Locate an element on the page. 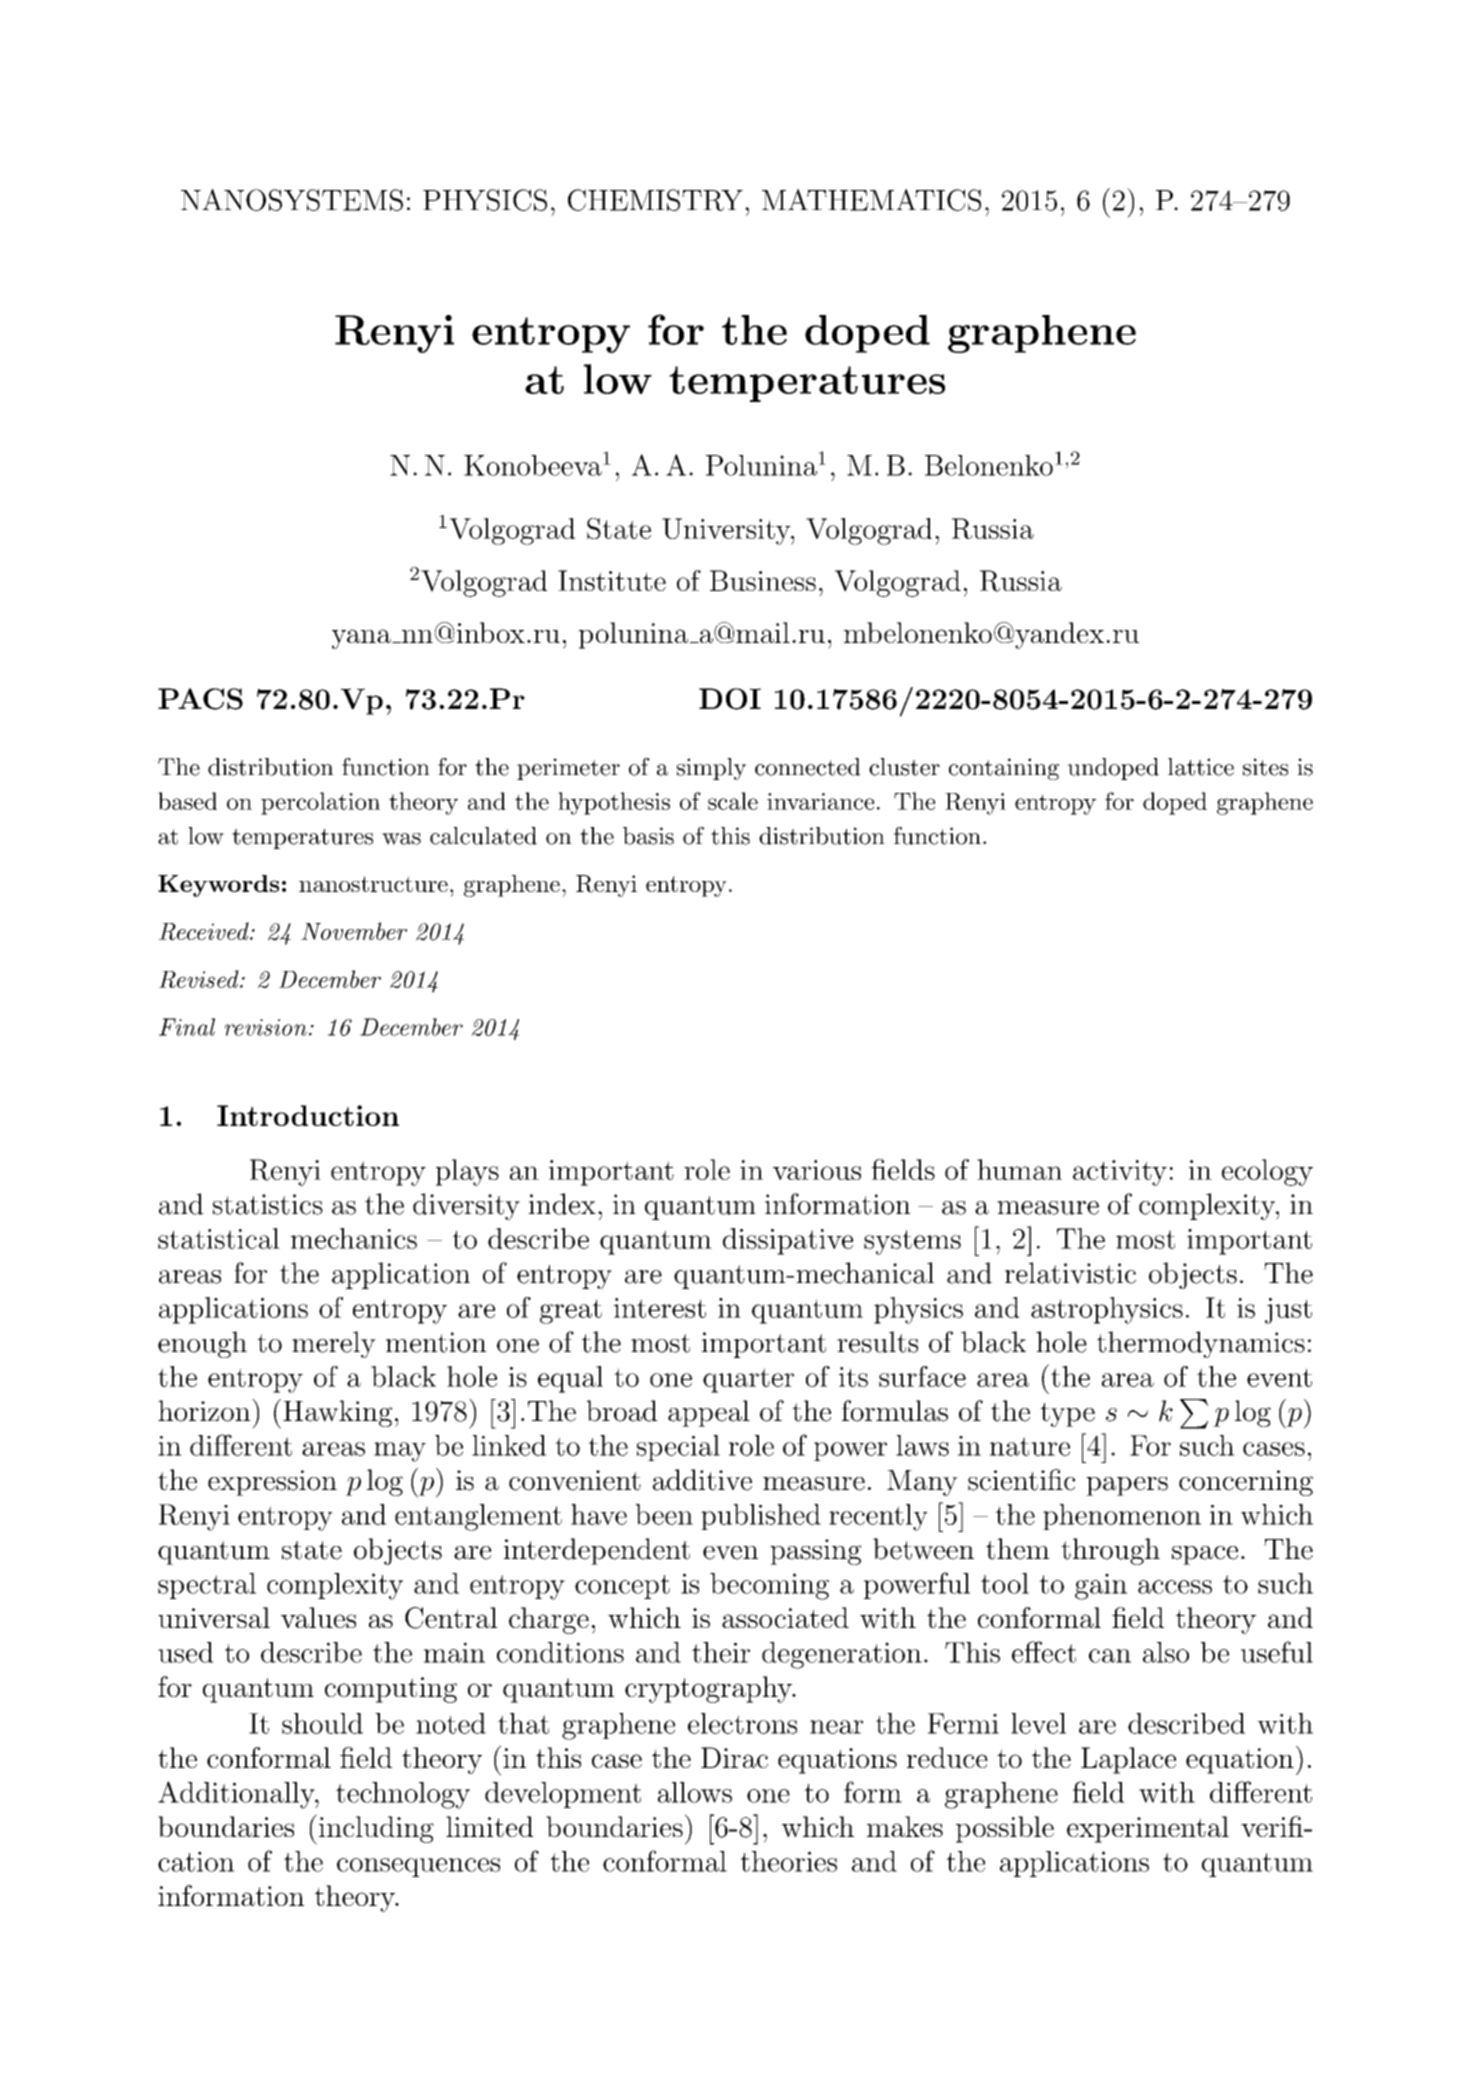  lattice is located at coordinates (1201, 767).
